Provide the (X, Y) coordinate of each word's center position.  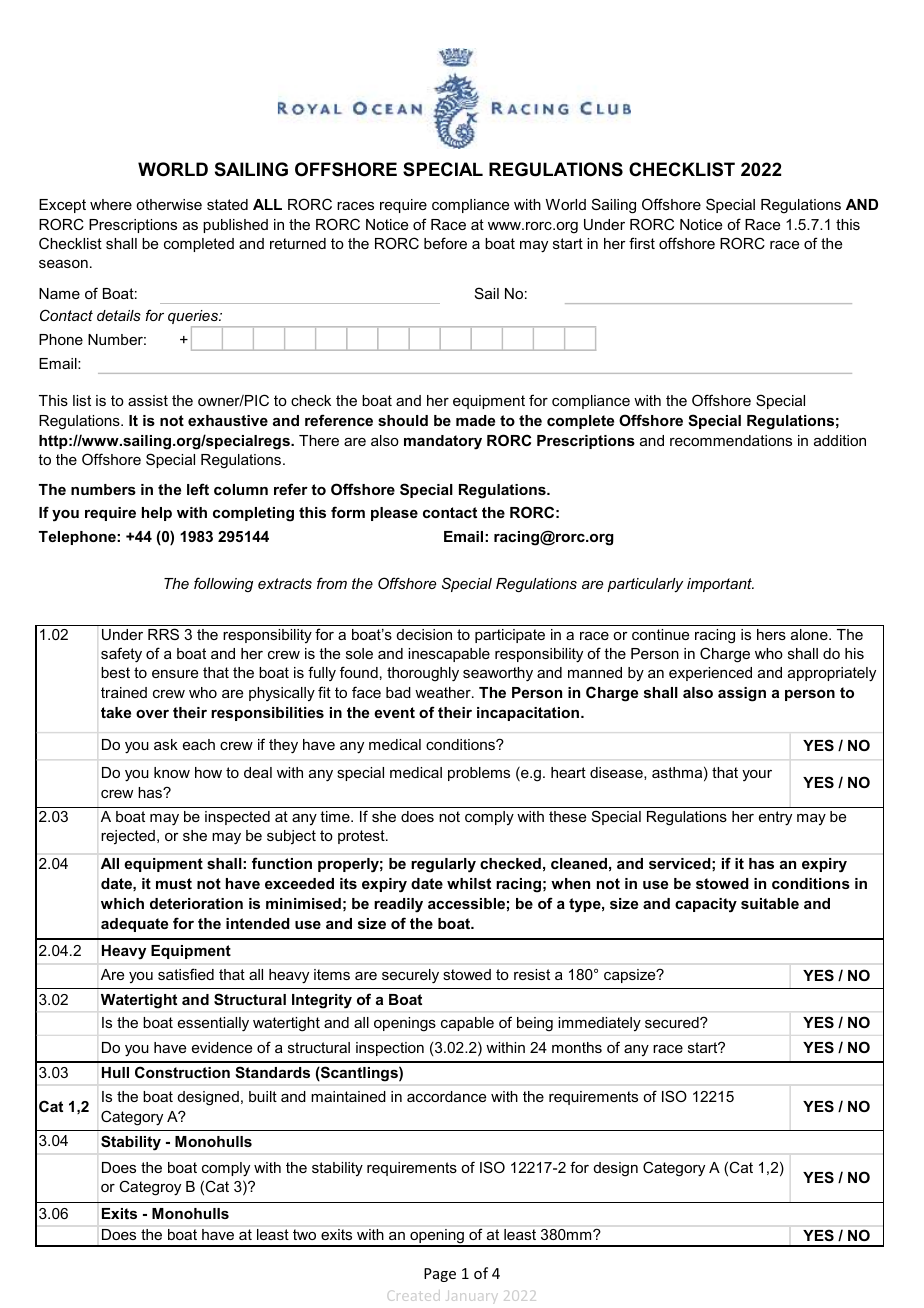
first (642, 243)
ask (166, 744)
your (757, 775)
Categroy (150, 1188)
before (445, 243)
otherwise (169, 204)
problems (479, 774)
